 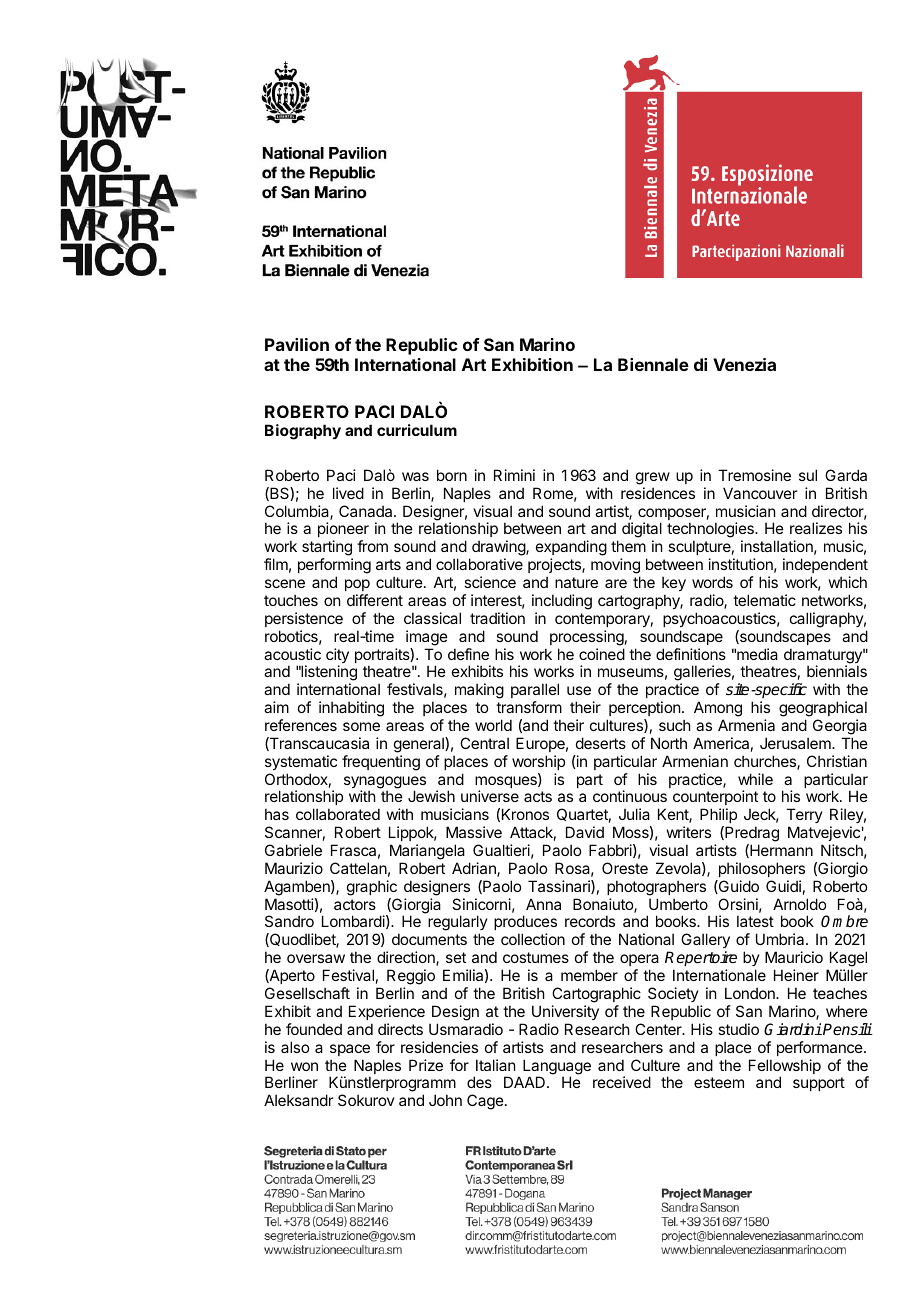 What do you see at coordinates (297, 344) in the screenshot?
I see `Pavilion` at bounding box center [297, 344].
